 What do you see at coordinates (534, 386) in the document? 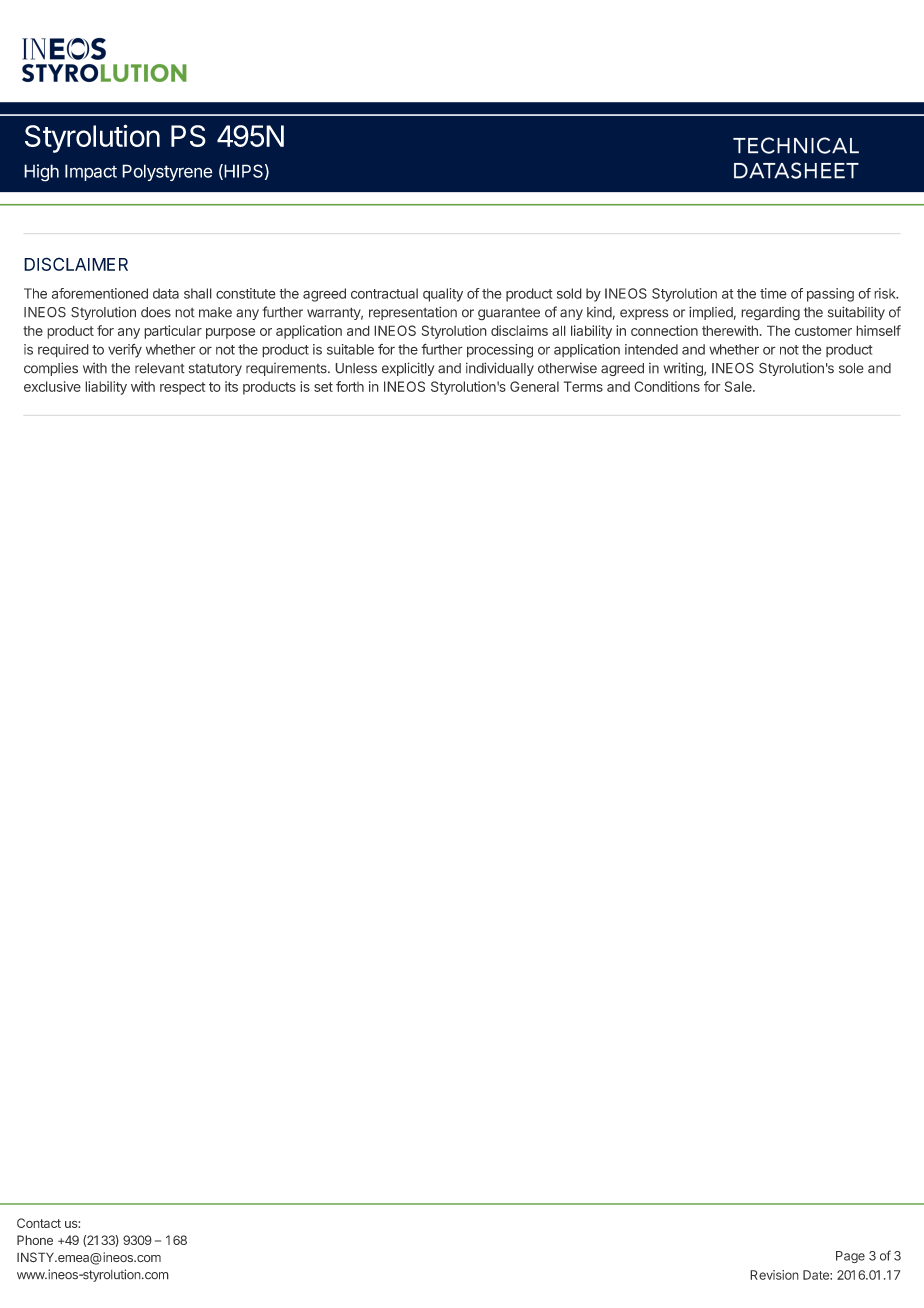
I see `General` at bounding box center [534, 386].
